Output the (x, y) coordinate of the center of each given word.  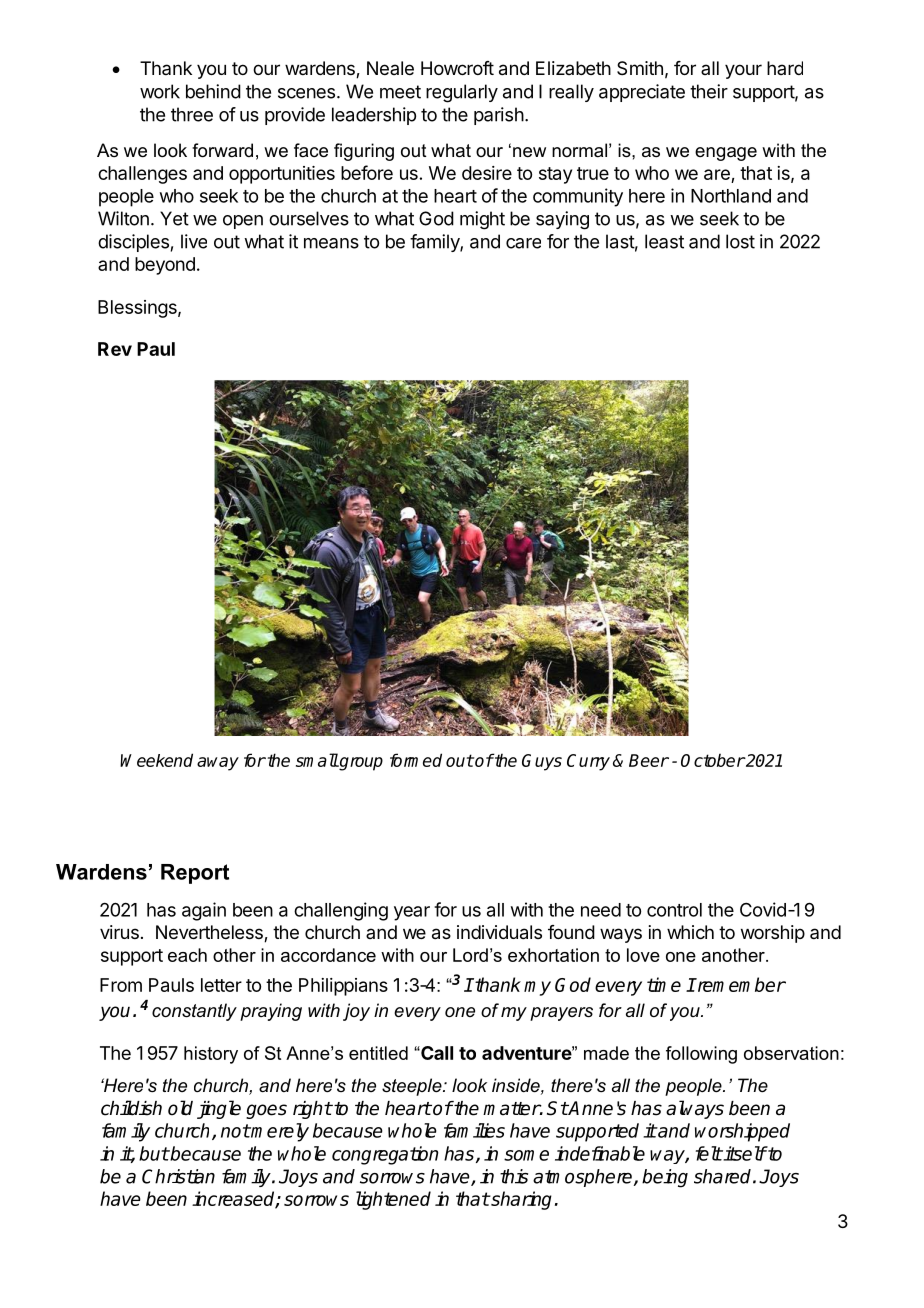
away (218, 764)
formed (416, 760)
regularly (462, 93)
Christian (178, 1176)
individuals (499, 932)
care (523, 243)
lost (740, 241)
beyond (165, 266)
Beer (649, 760)
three (192, 114)
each (187, 955)
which (690, 932)
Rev (115, 349)
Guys (542, 762)
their (709, 91)
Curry (588, 762)
